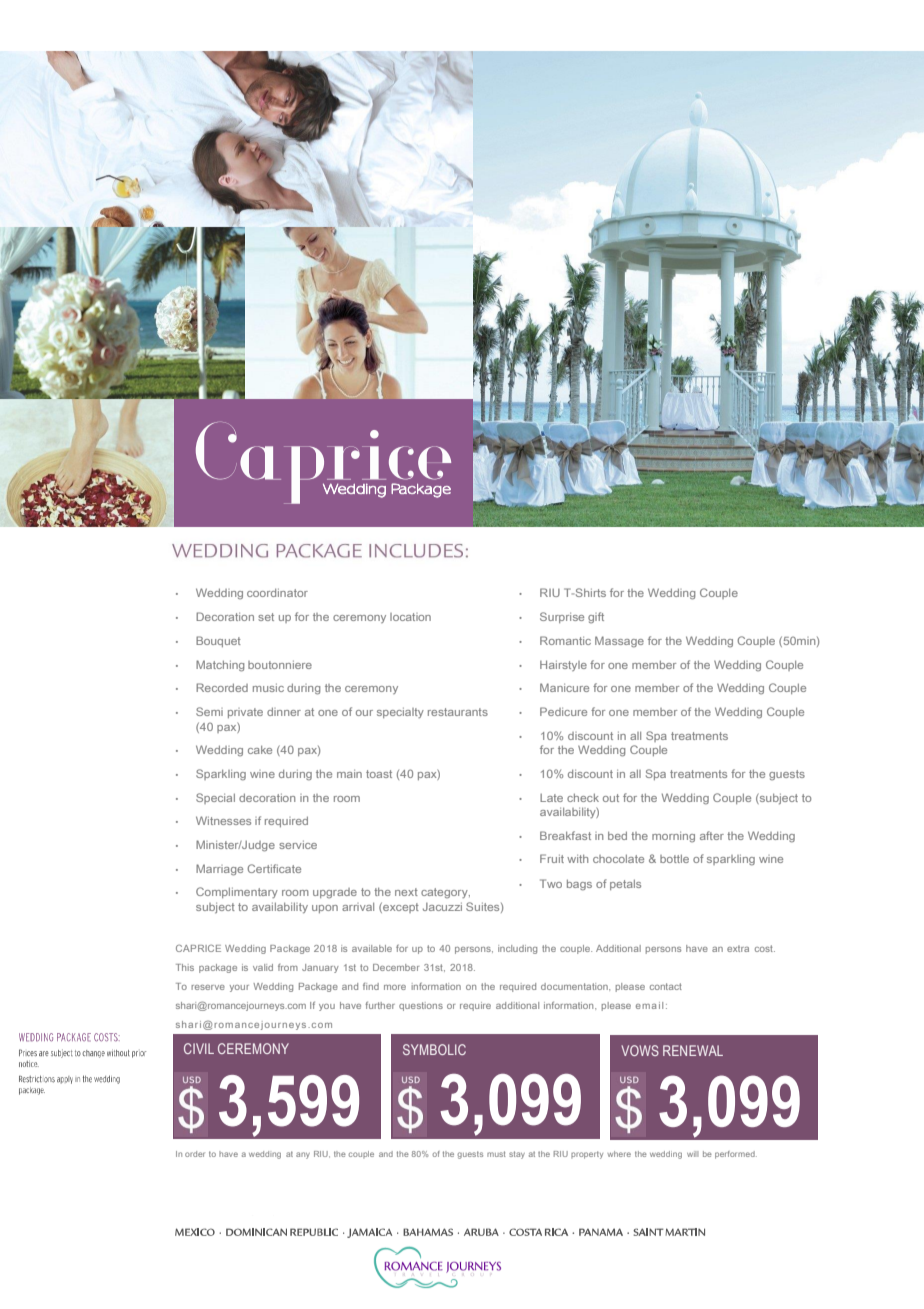  I want to click on Certificate, so click(274, 868).
